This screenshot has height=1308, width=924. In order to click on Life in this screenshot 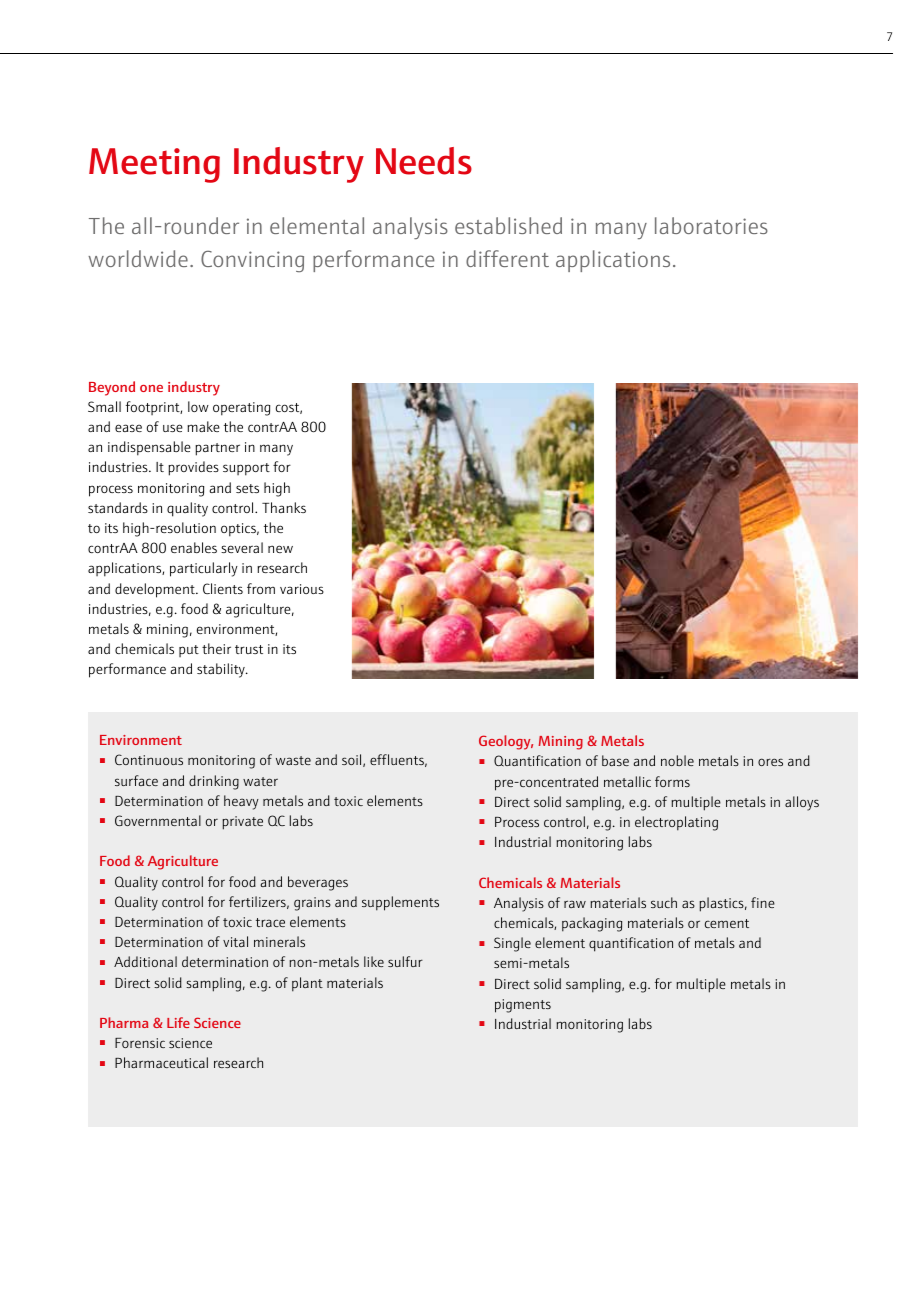, I will do `click(178, 1022)`.
